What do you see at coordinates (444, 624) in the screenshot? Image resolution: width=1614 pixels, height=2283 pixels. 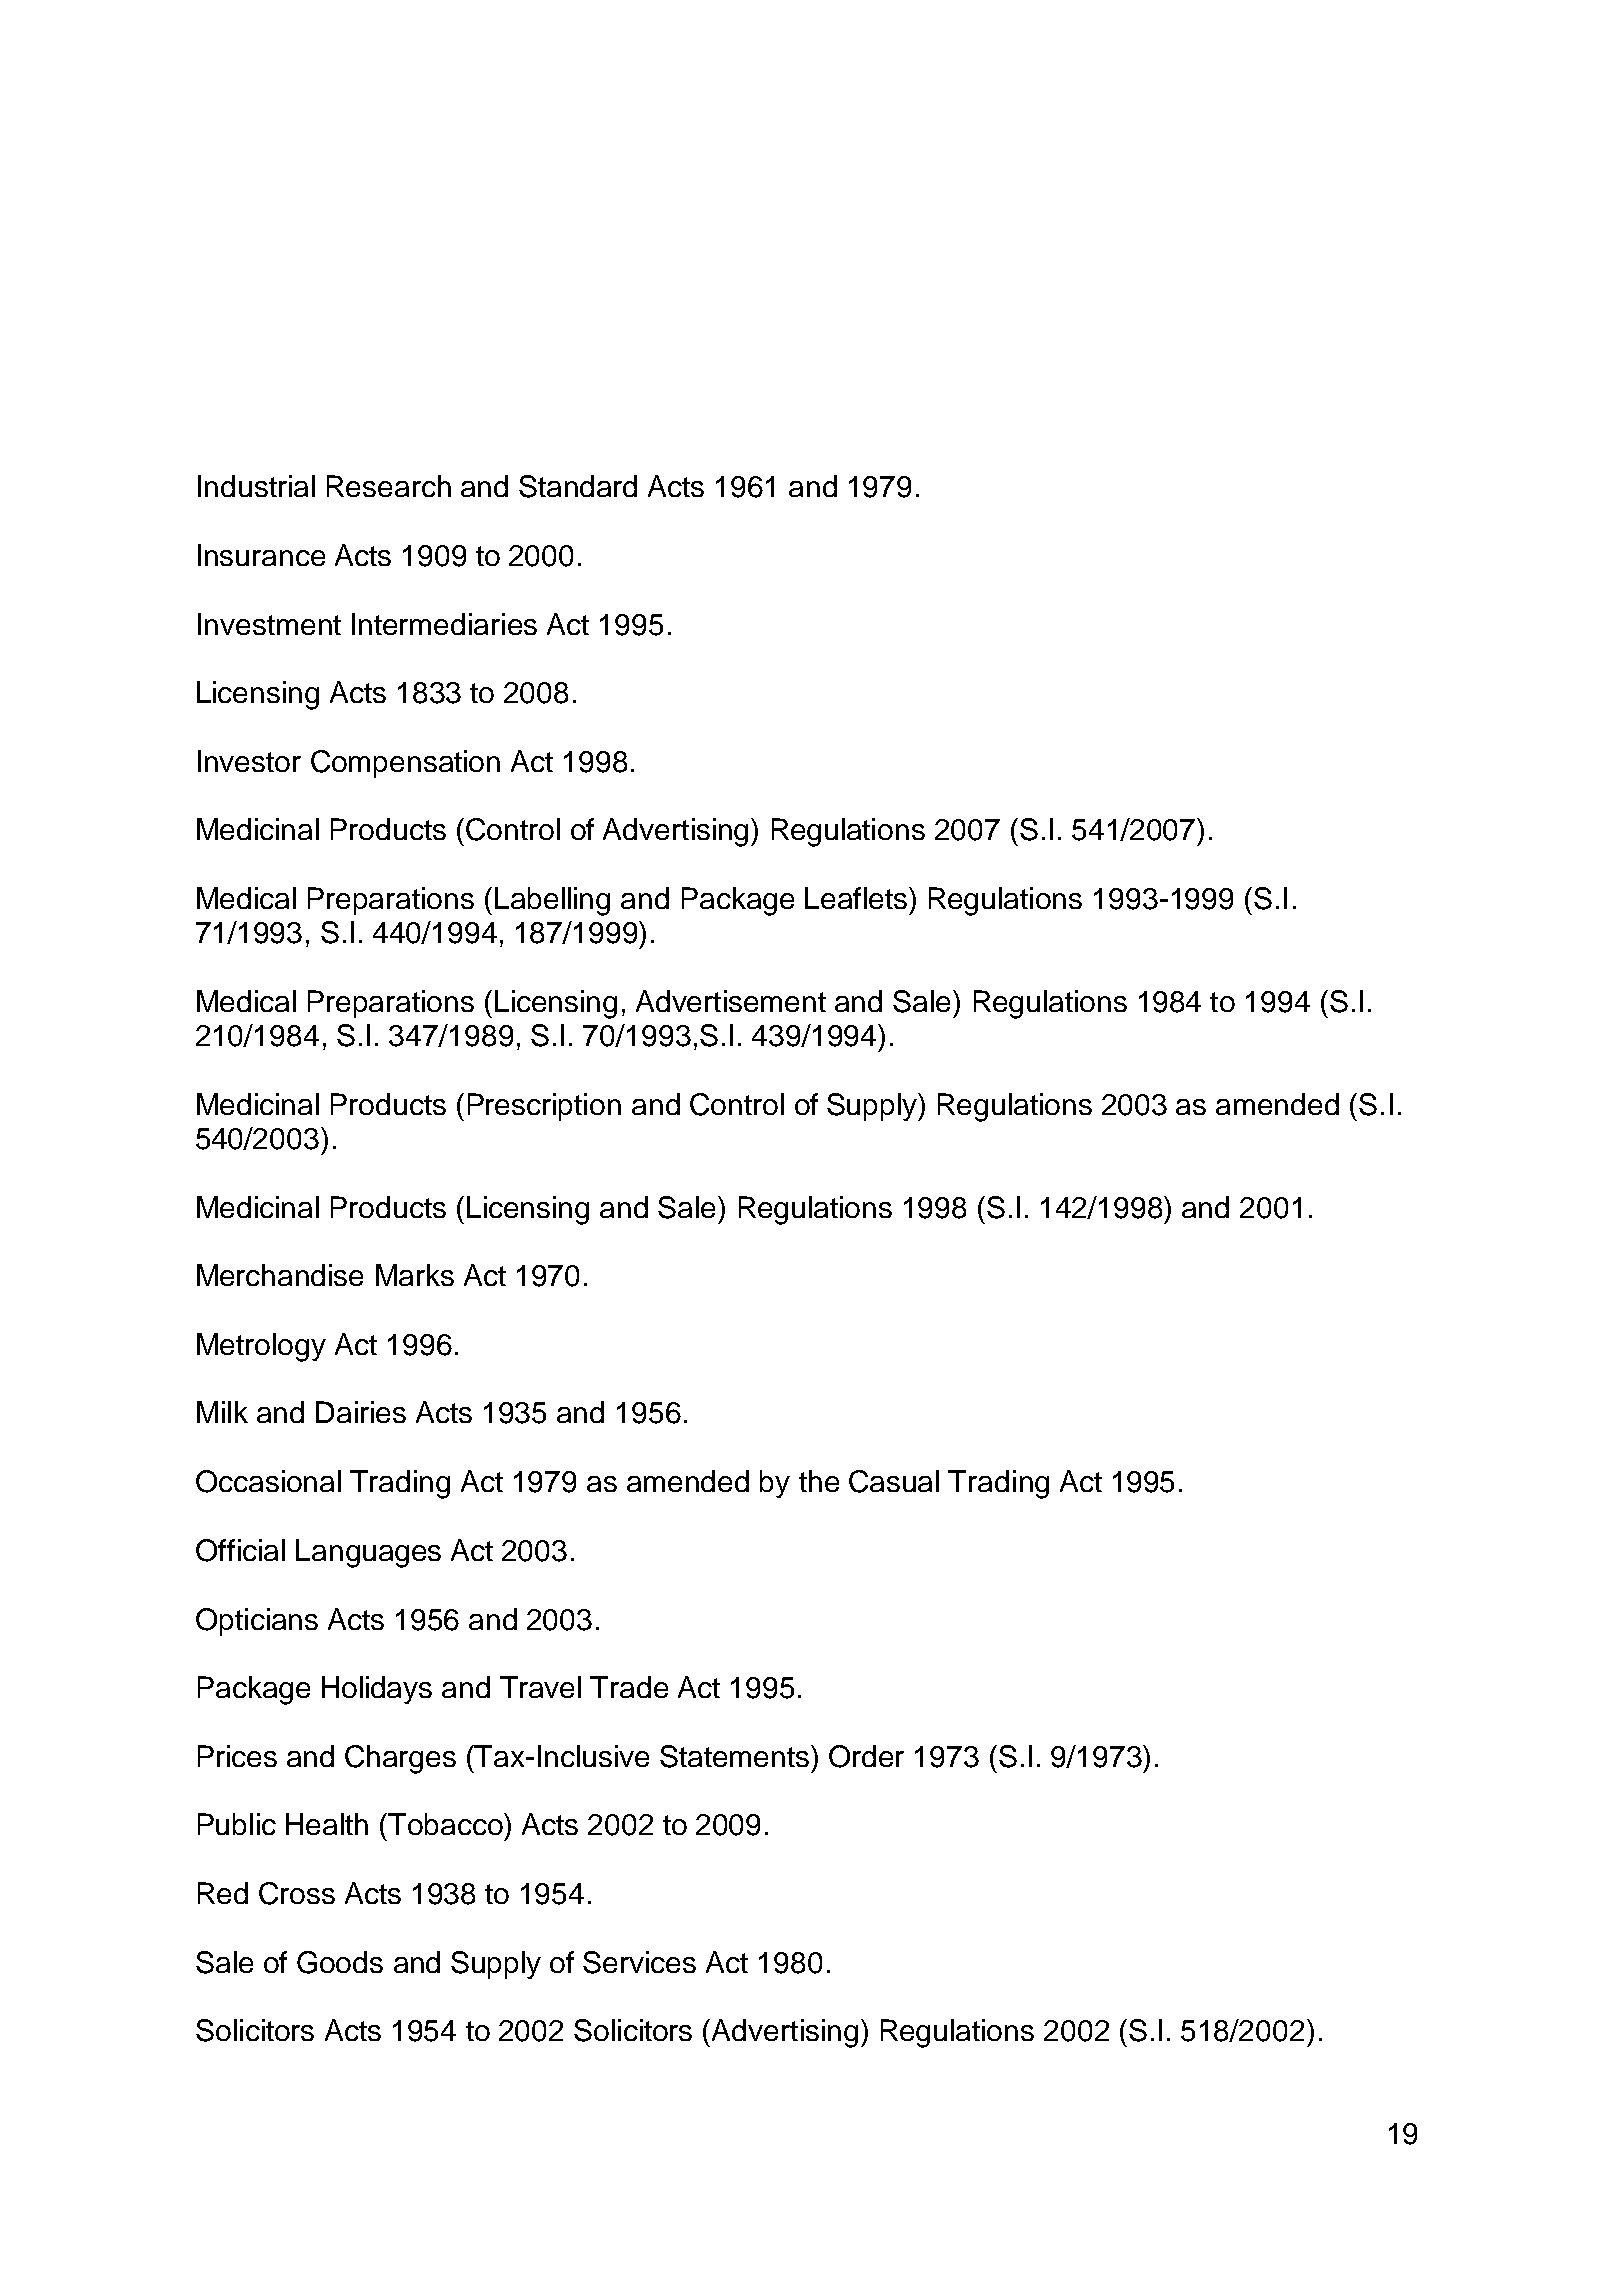 I see `Intermediaries` at bounding box center [444, 624].
